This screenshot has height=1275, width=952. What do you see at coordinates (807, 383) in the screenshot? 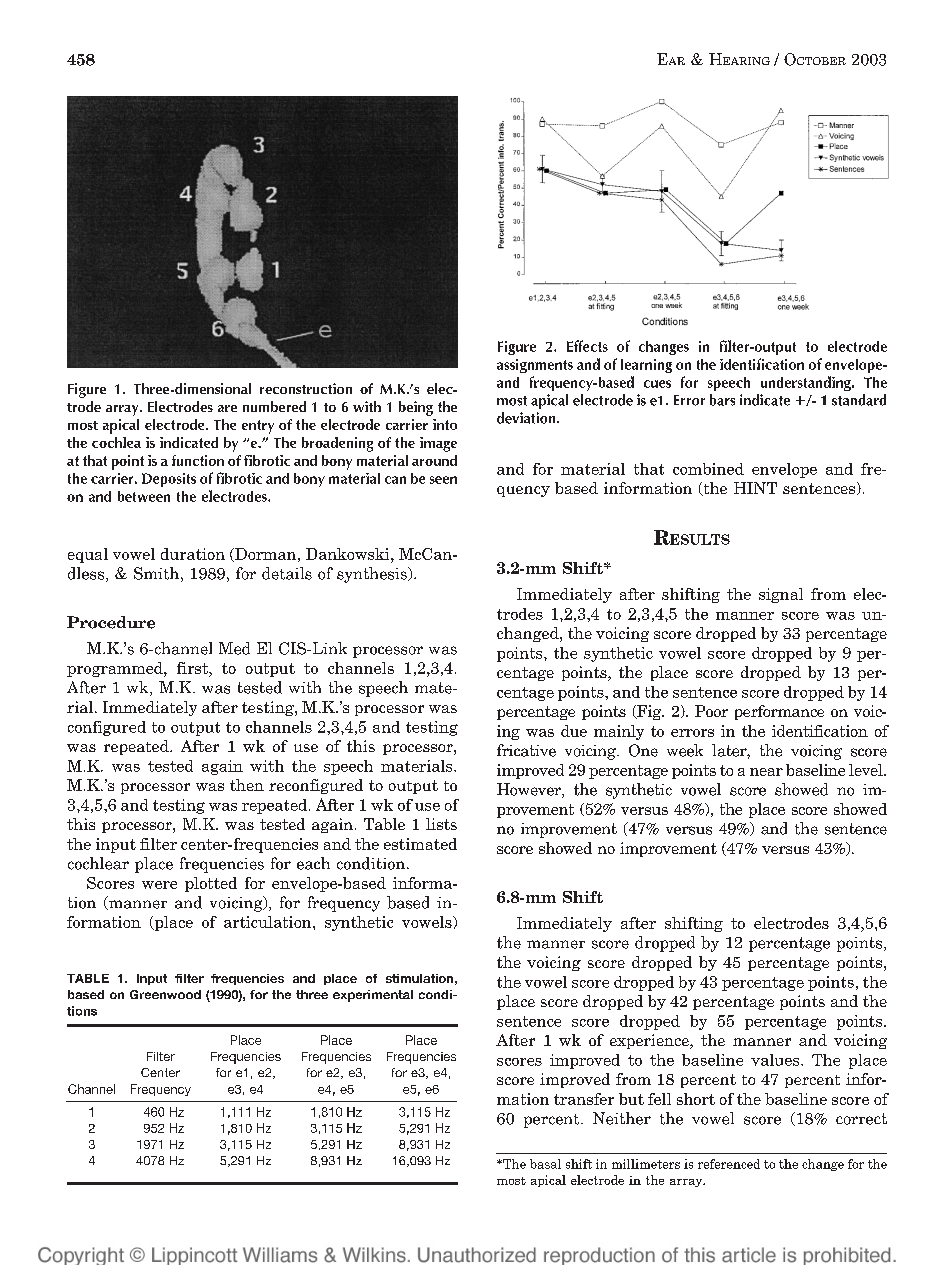
I see `understanding` at bounding box center [807, 383].
